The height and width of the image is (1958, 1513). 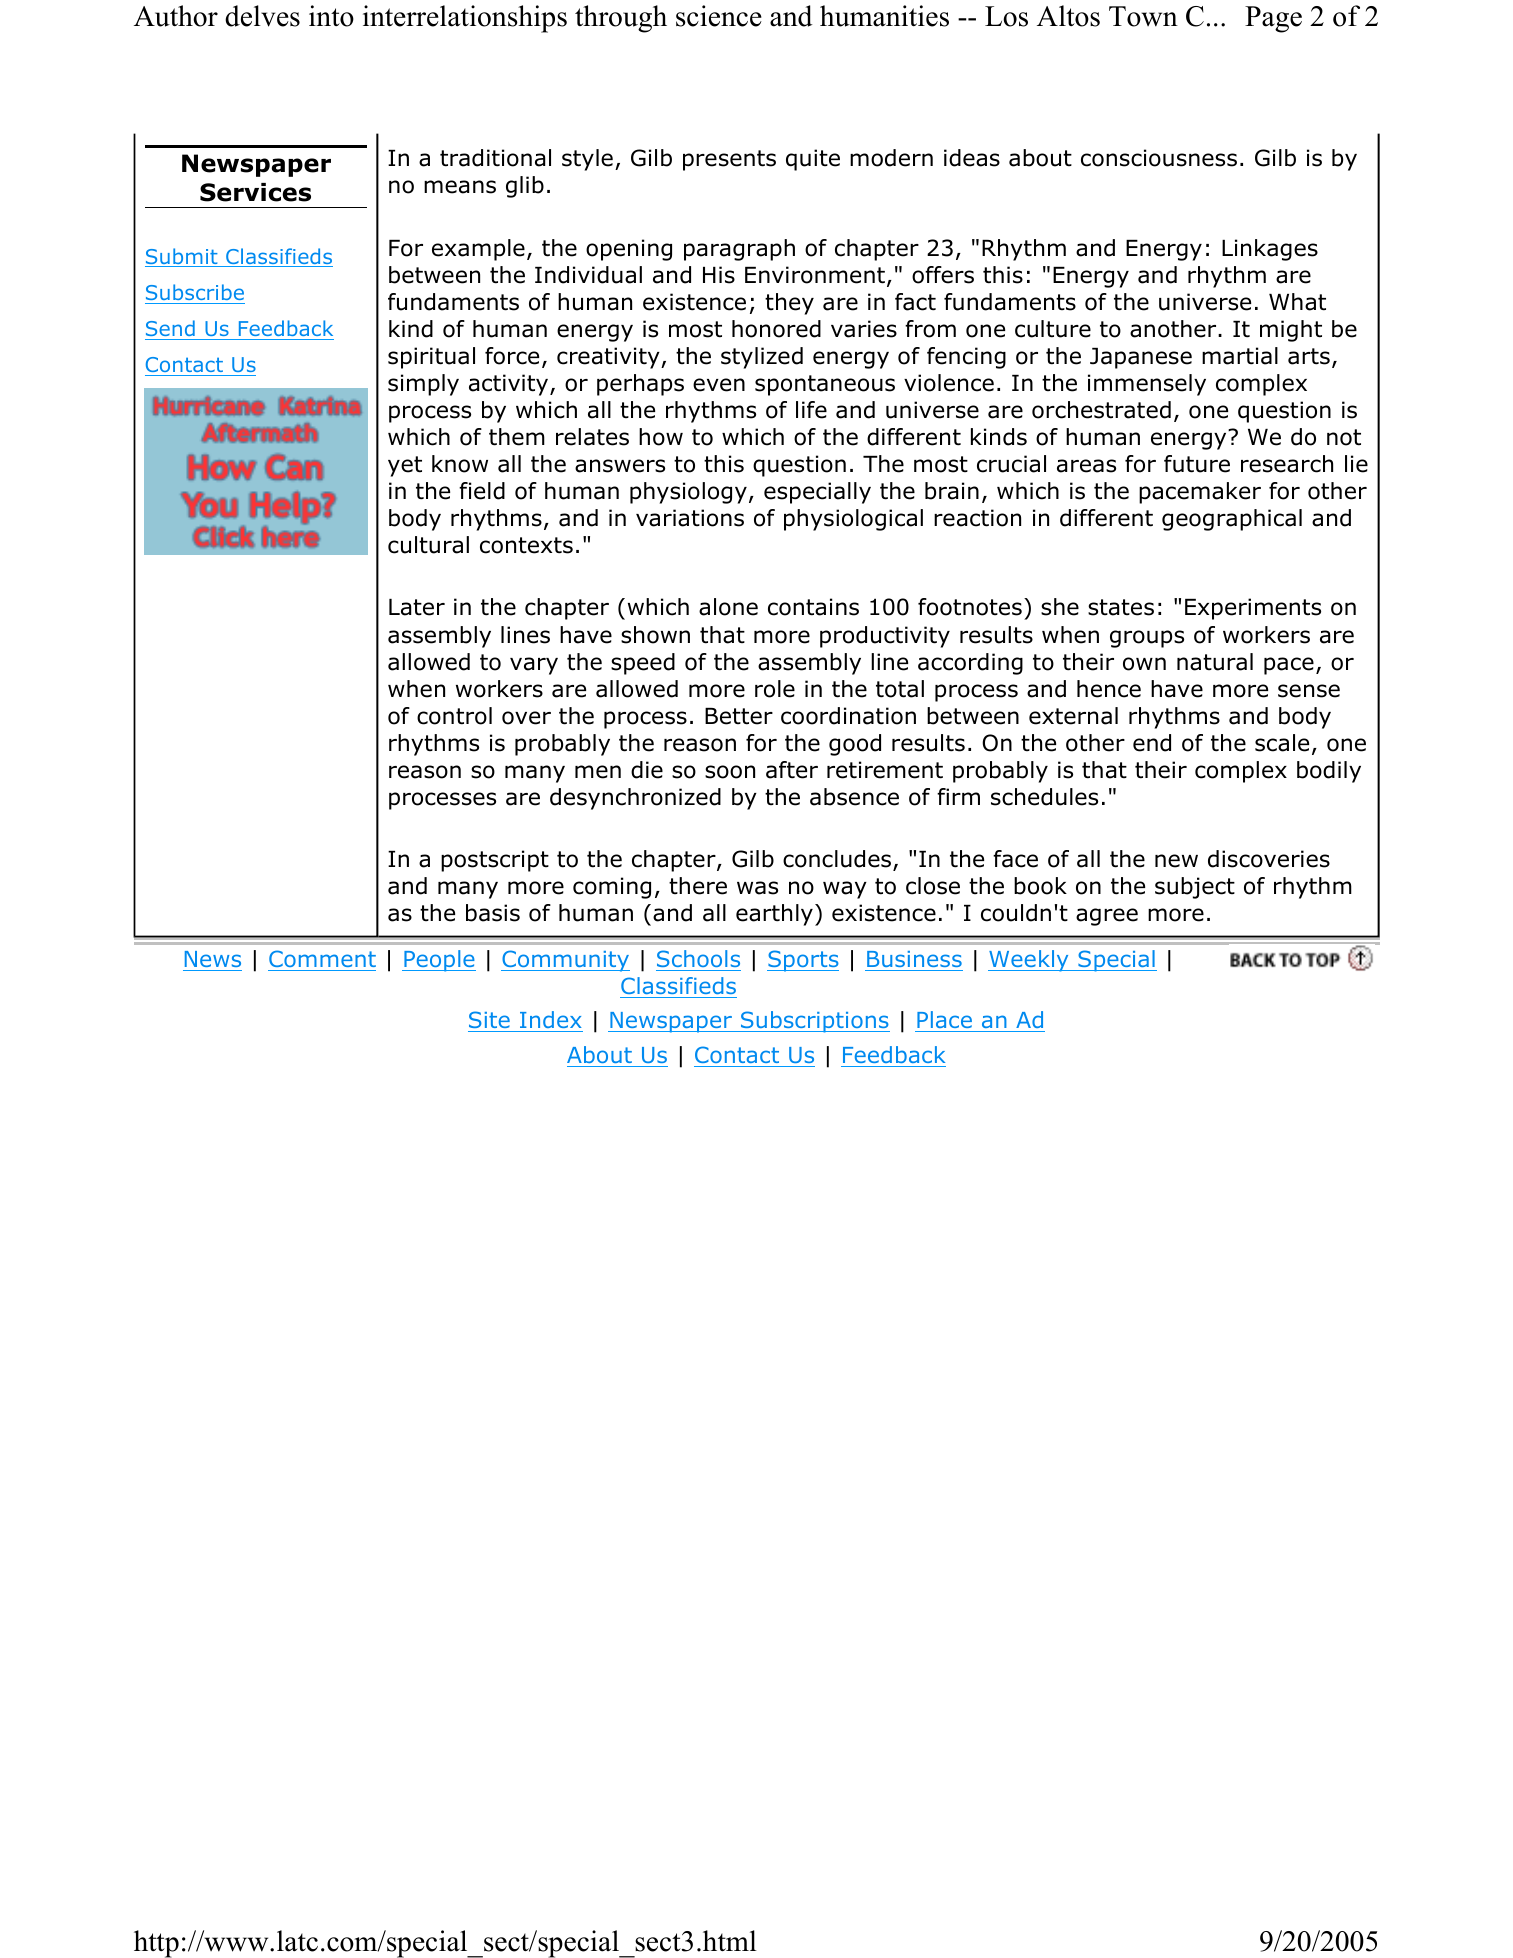 What do you see at coordinates (719, 16) in the image?
I see `science` at bounding box center [719, 16].
